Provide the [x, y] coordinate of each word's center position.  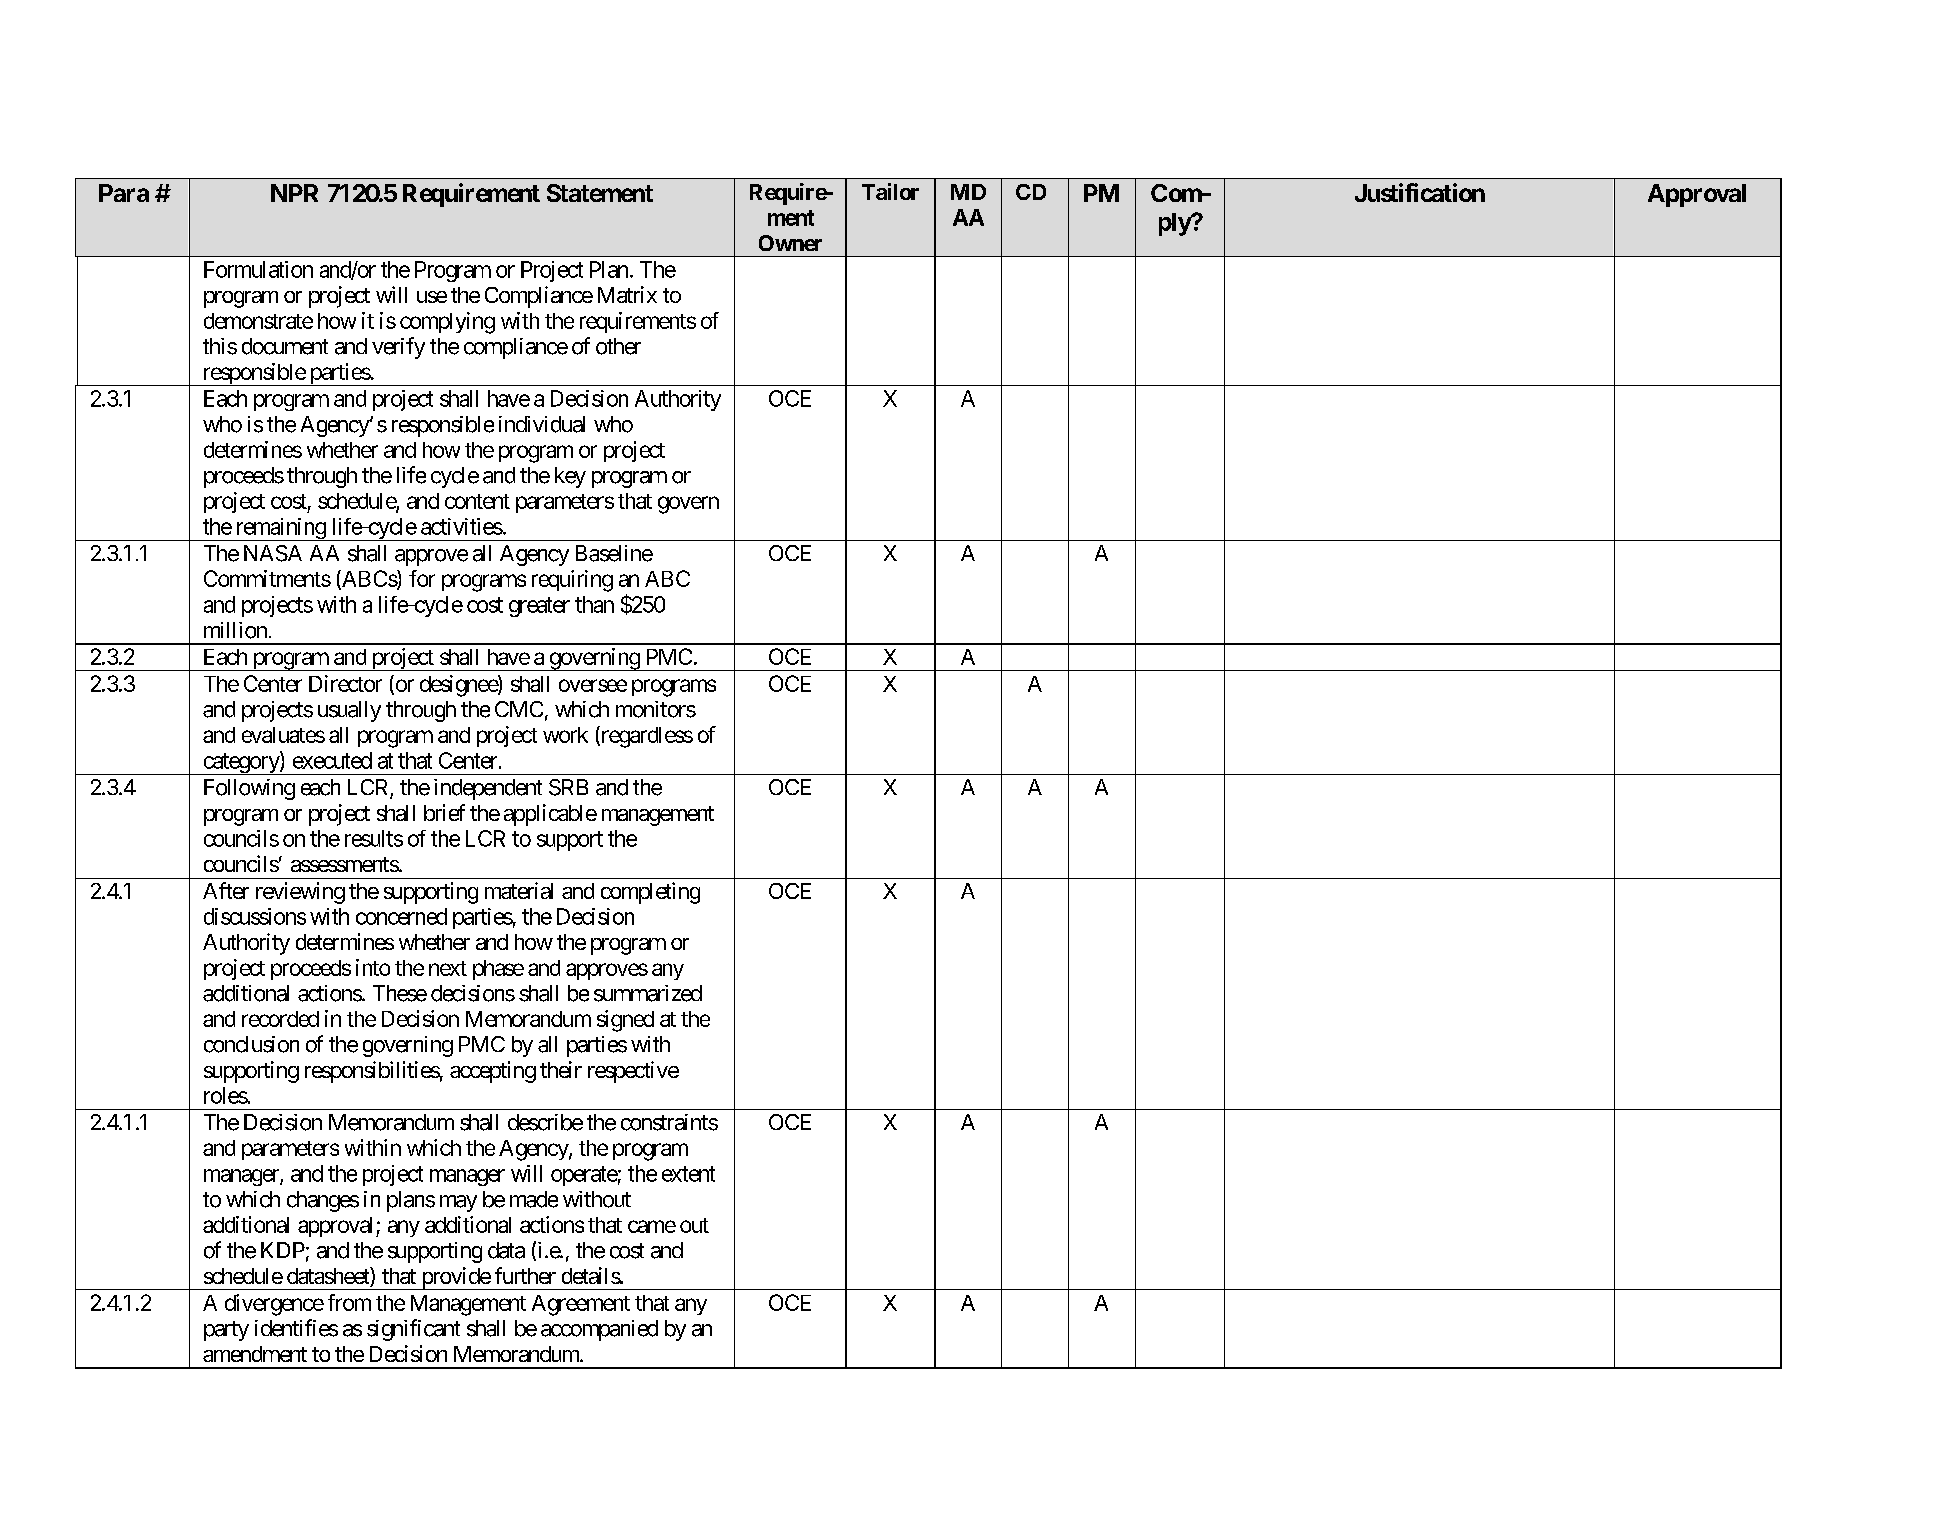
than [594, 604]
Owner [790, 243]
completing [650, 893]
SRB [568, 787]
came [652, 1226]
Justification [1420, 192]
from [349, 1302]
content [477, 501]
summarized [648, 993]
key [570, 477]
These [400, 993]
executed [332, 760]
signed [625, 1021]
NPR [294, 193]
